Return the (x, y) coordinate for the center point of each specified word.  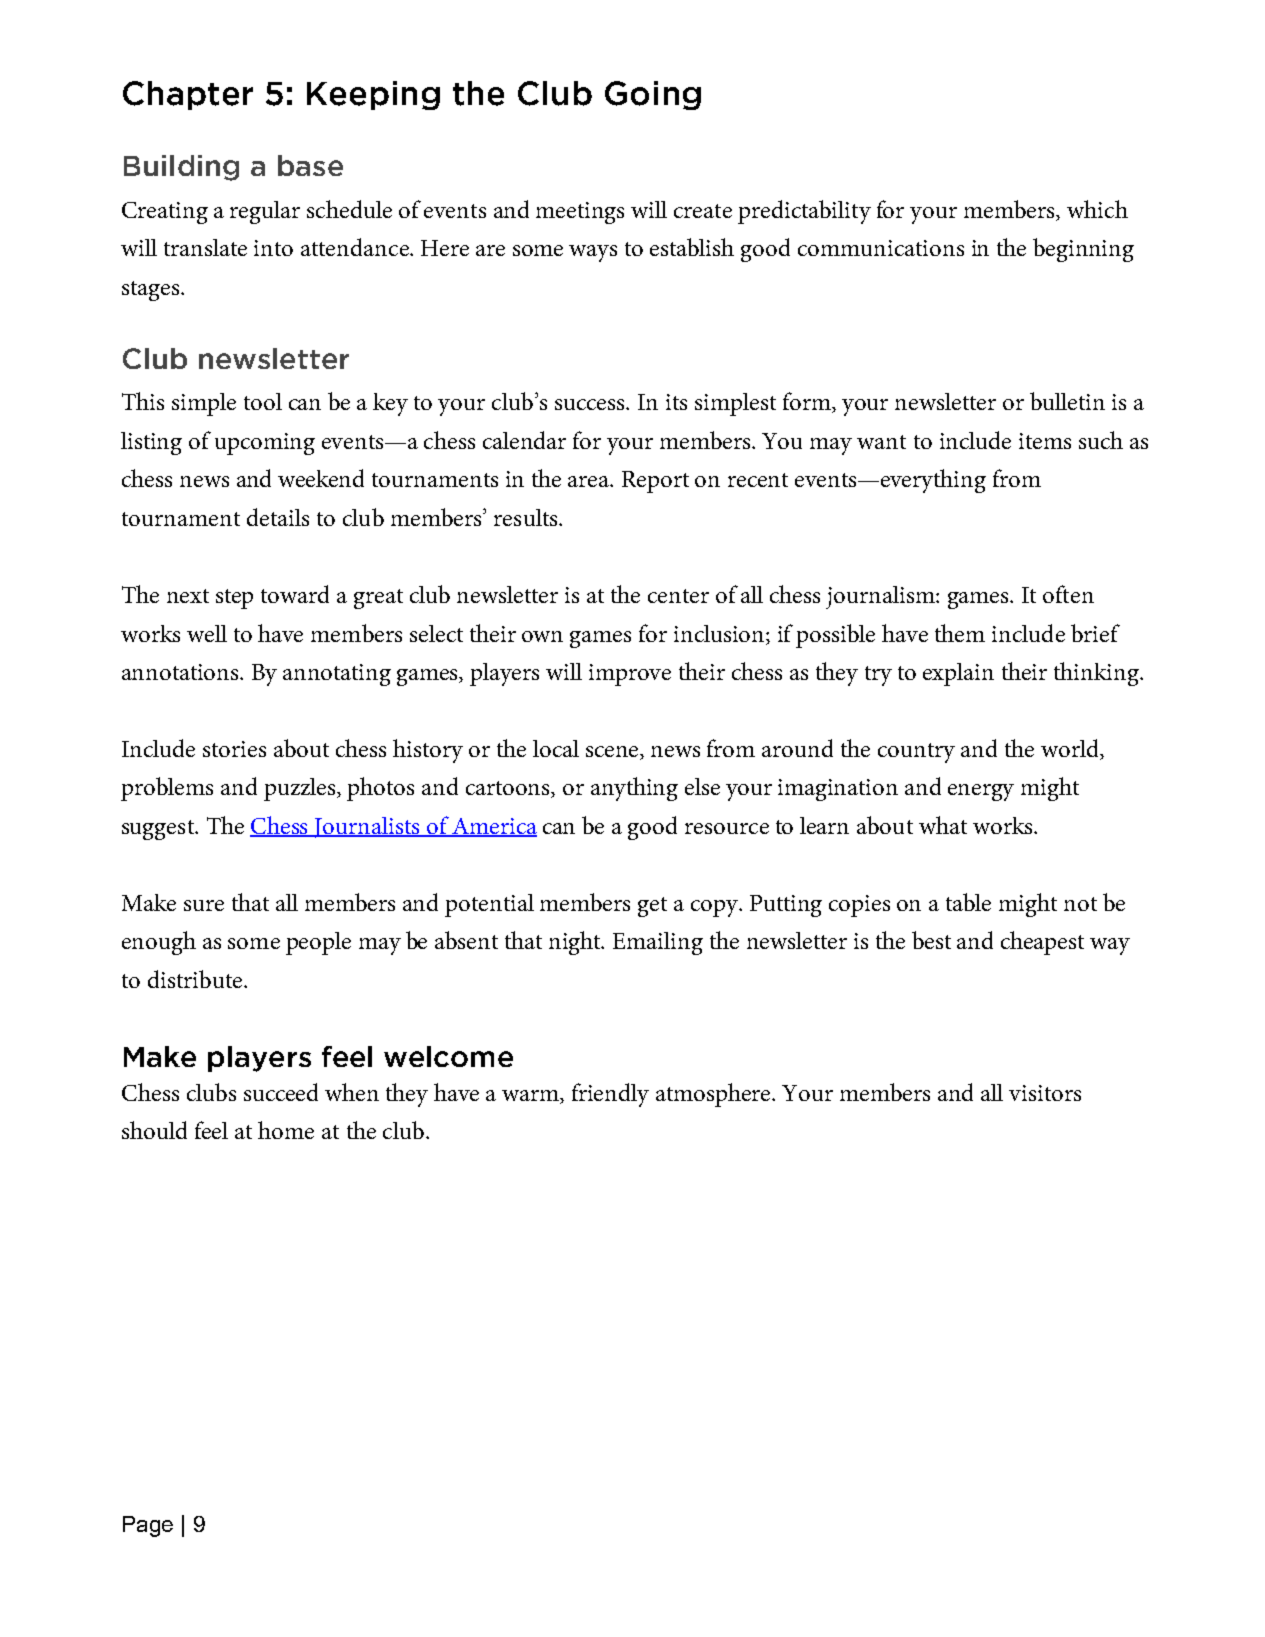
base (310, 165)
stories (234, 749)
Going (653, 95)
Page (148, 1526)
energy (981, 792)
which (1097, 209)
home (286, 1130)
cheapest (1042, 943)
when (352, 1092)
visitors (1045, 1093)
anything (634, 789)
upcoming (265, 444)
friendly (610, 1095)
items (1045, 441)
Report (655, 482)
